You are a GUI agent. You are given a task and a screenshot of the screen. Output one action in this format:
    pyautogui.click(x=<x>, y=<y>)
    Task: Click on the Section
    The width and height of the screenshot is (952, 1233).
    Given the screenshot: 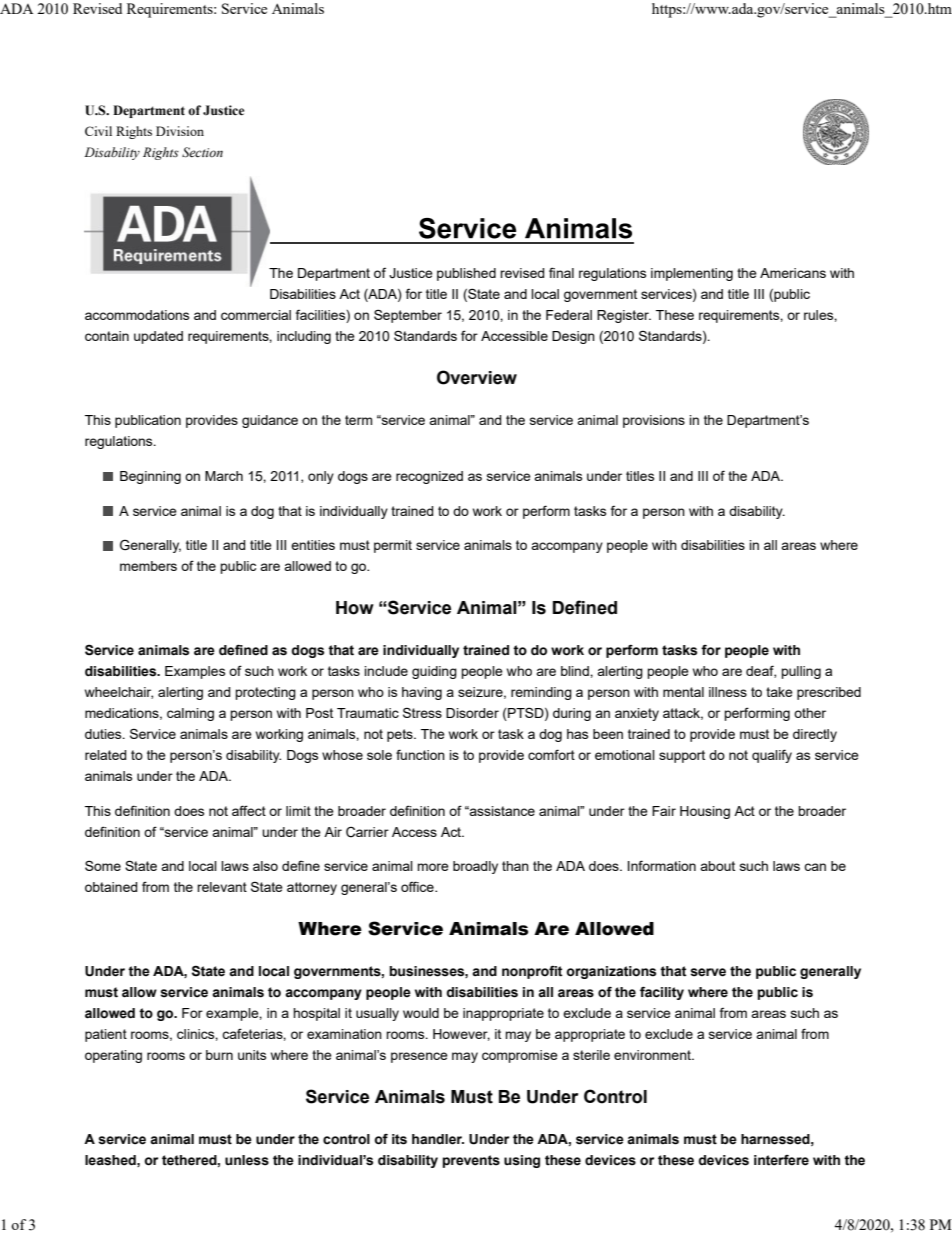 What is the action you would take?
    pyautogui.click(x=202, y=152)
